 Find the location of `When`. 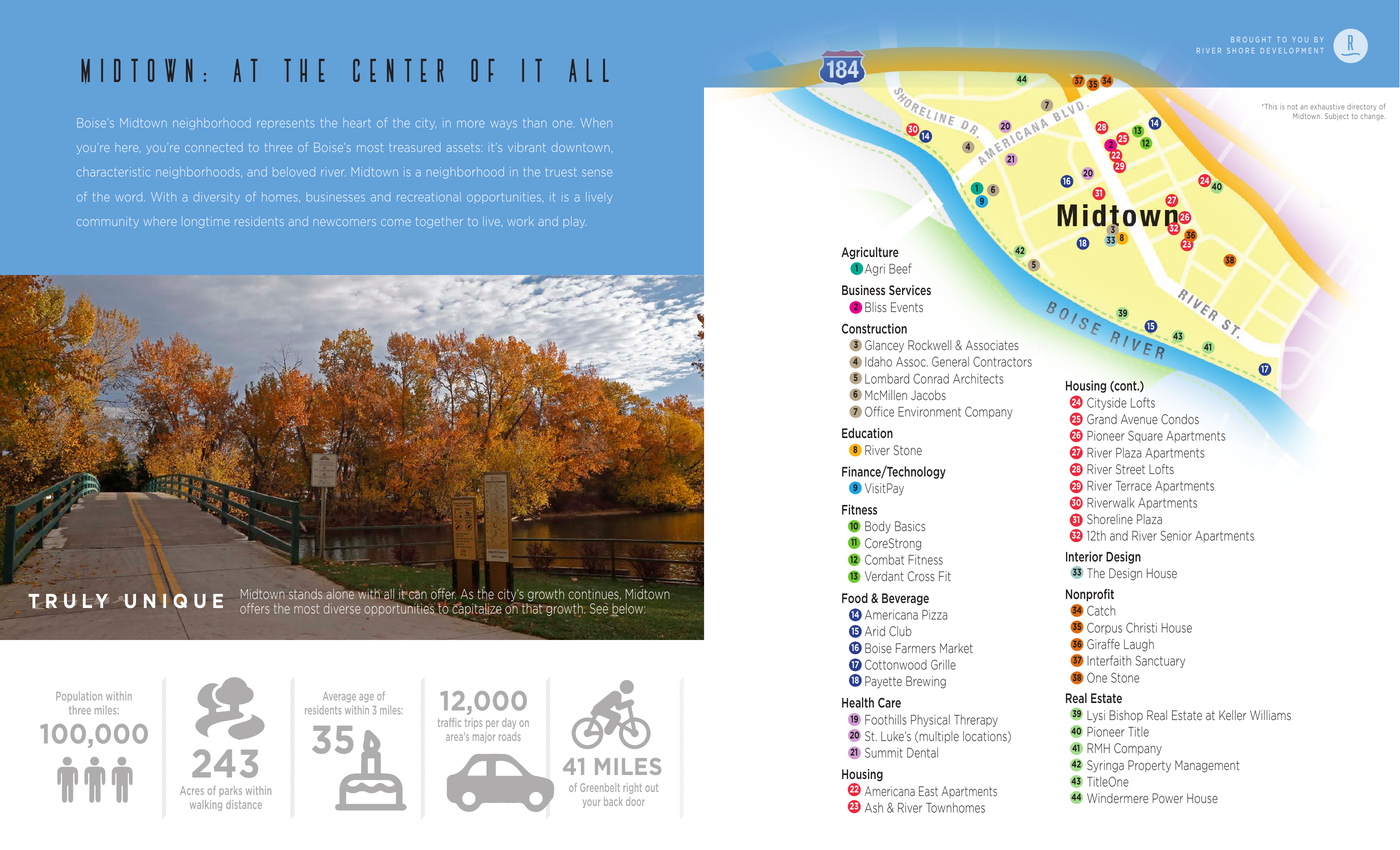

When is located at coordinates (596, 123).
